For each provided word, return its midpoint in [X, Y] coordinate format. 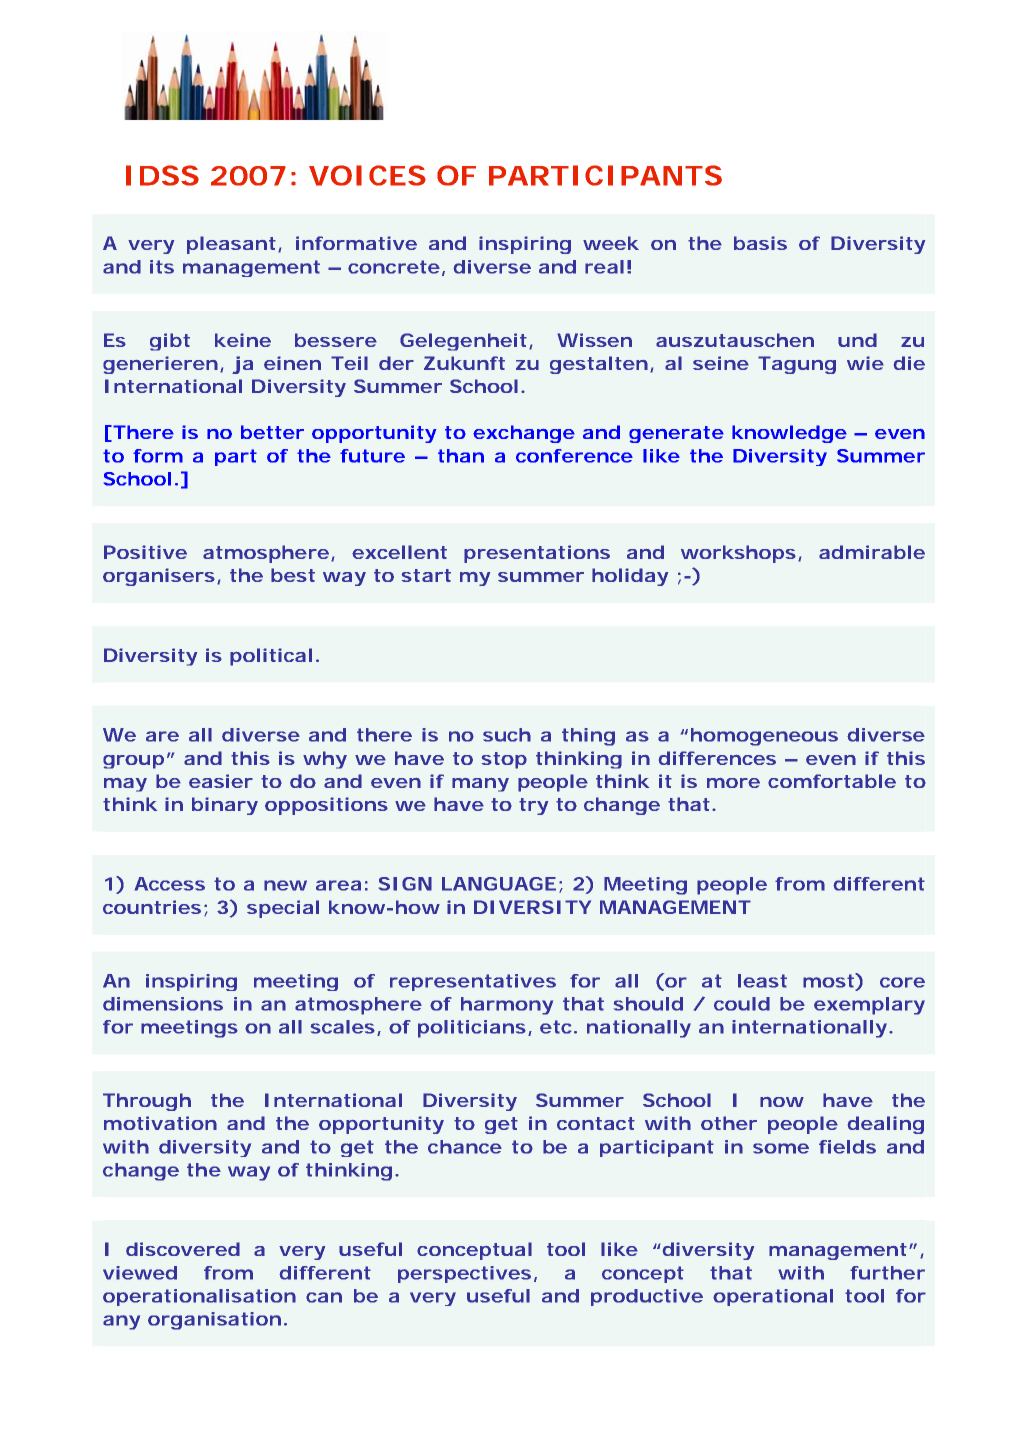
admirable [872, 552]
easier [221, 781]
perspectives [467, 1274]
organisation [217, 1321]
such [507, 735]
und [857, 340]
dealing [886, 1125]
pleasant [234, 245]
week [611, 243]
